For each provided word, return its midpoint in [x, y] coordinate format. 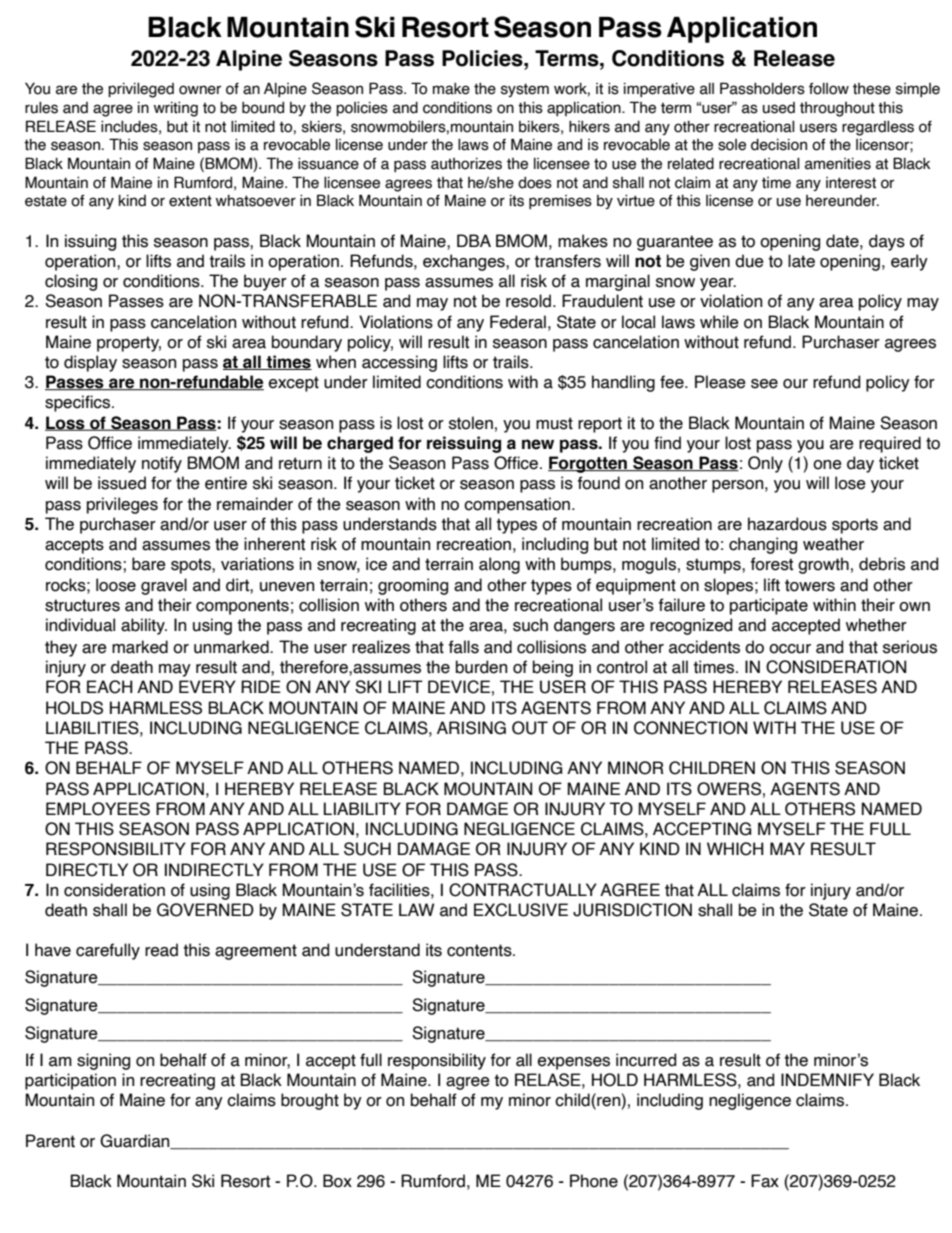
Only [765, 464]
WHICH [735, 849]
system [525, 90]
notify [162, 464]
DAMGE [477, 809]
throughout [837, 109]
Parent [50, 1141]
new [538, 444]
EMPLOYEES [98, 809]
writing [176, 109]
